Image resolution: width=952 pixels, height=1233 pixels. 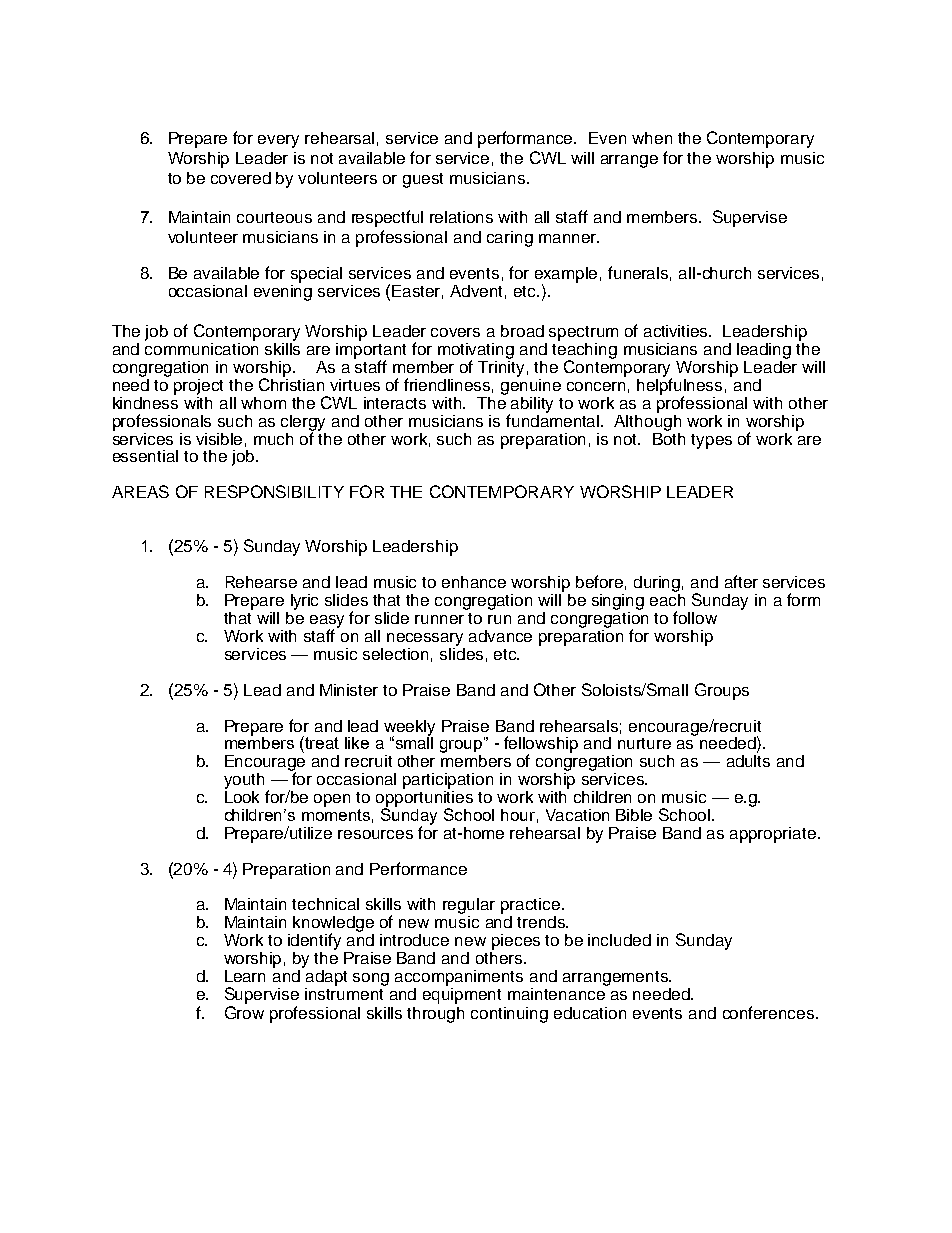 I want to click on equipment, so click(x=462, y=994).
